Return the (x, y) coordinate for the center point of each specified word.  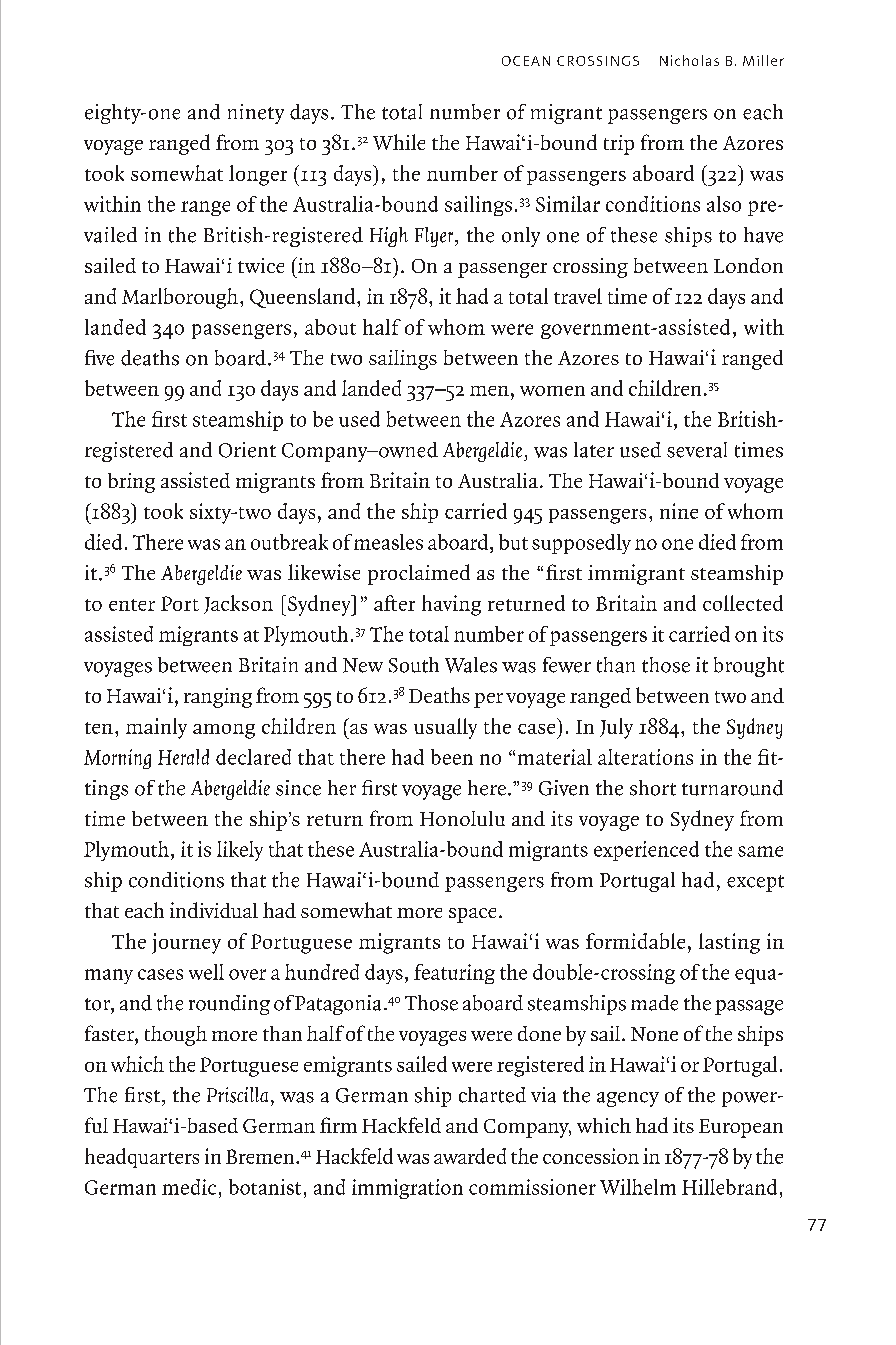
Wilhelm (638, 1187)
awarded (470, 1156)
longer (258, 175)
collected (743, 603)
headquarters (142, 1158)
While (399, 142)
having (451, 605)
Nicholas (689, 60)
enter (132, 605)
